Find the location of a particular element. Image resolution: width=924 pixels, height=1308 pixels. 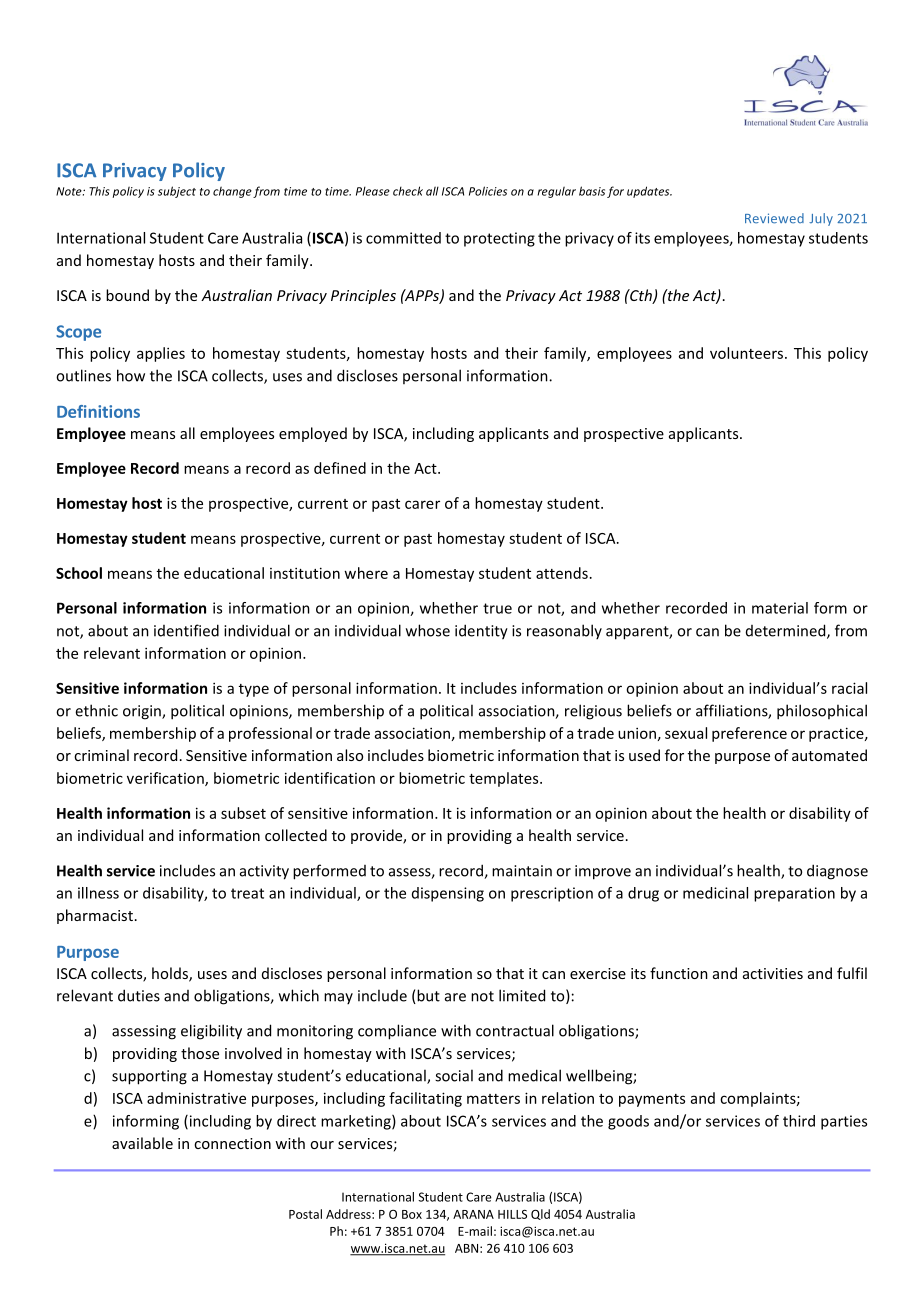

identity is located at coordinates (481, 632).
